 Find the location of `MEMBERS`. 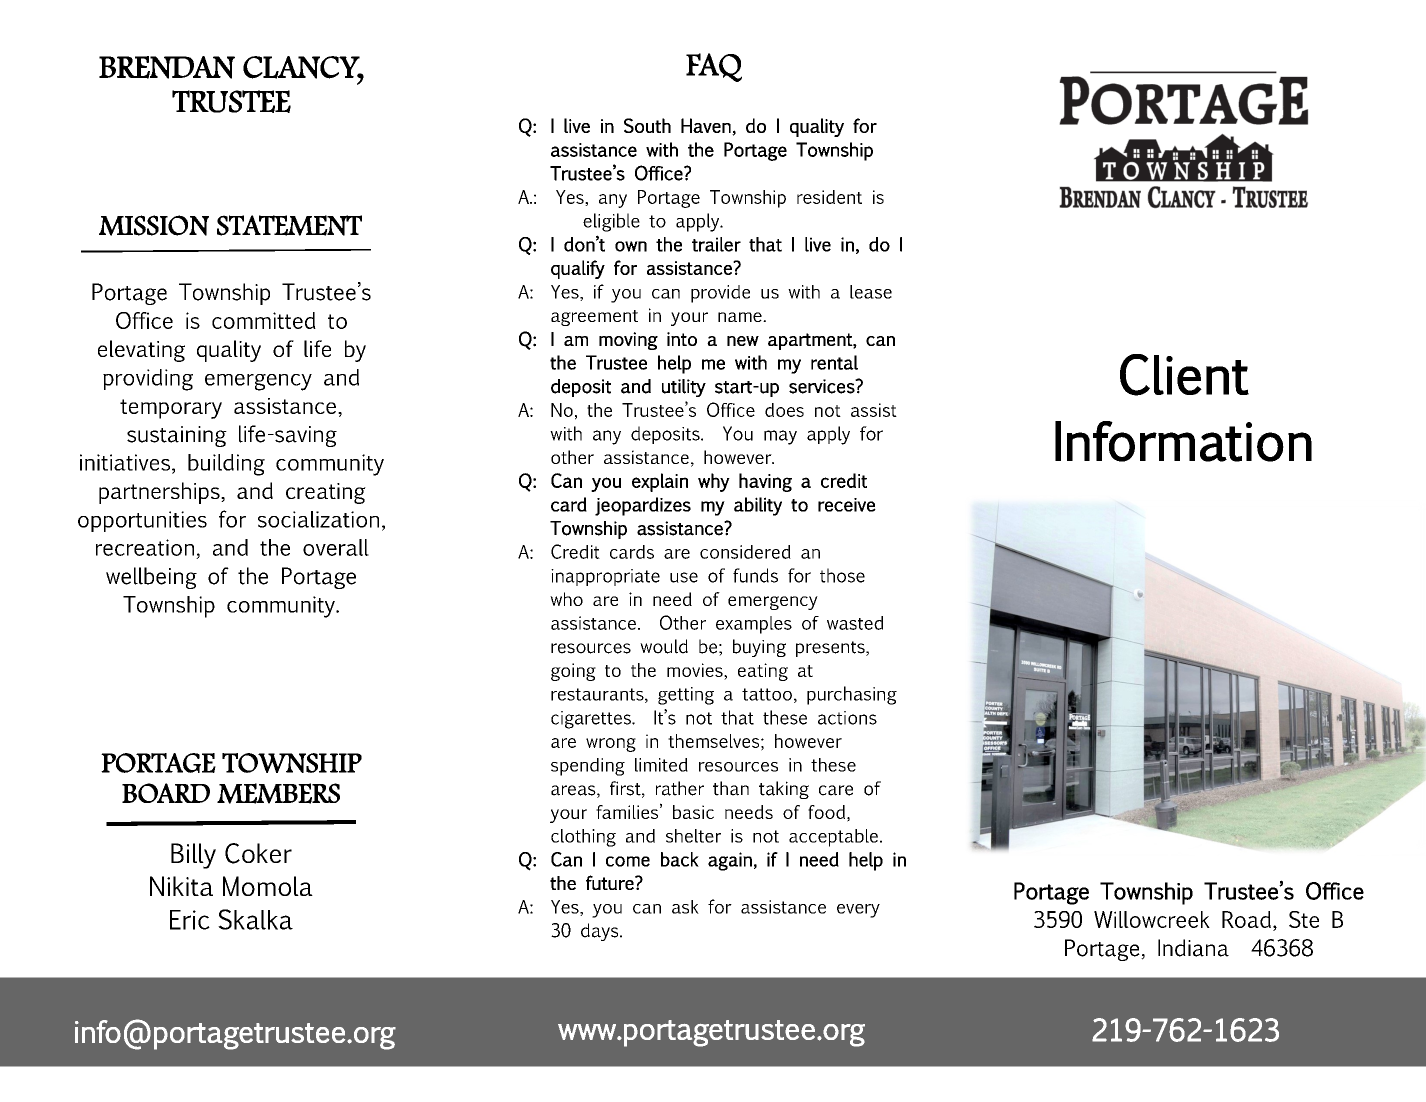

MEMBERS is located at coordinates (278, 793).
